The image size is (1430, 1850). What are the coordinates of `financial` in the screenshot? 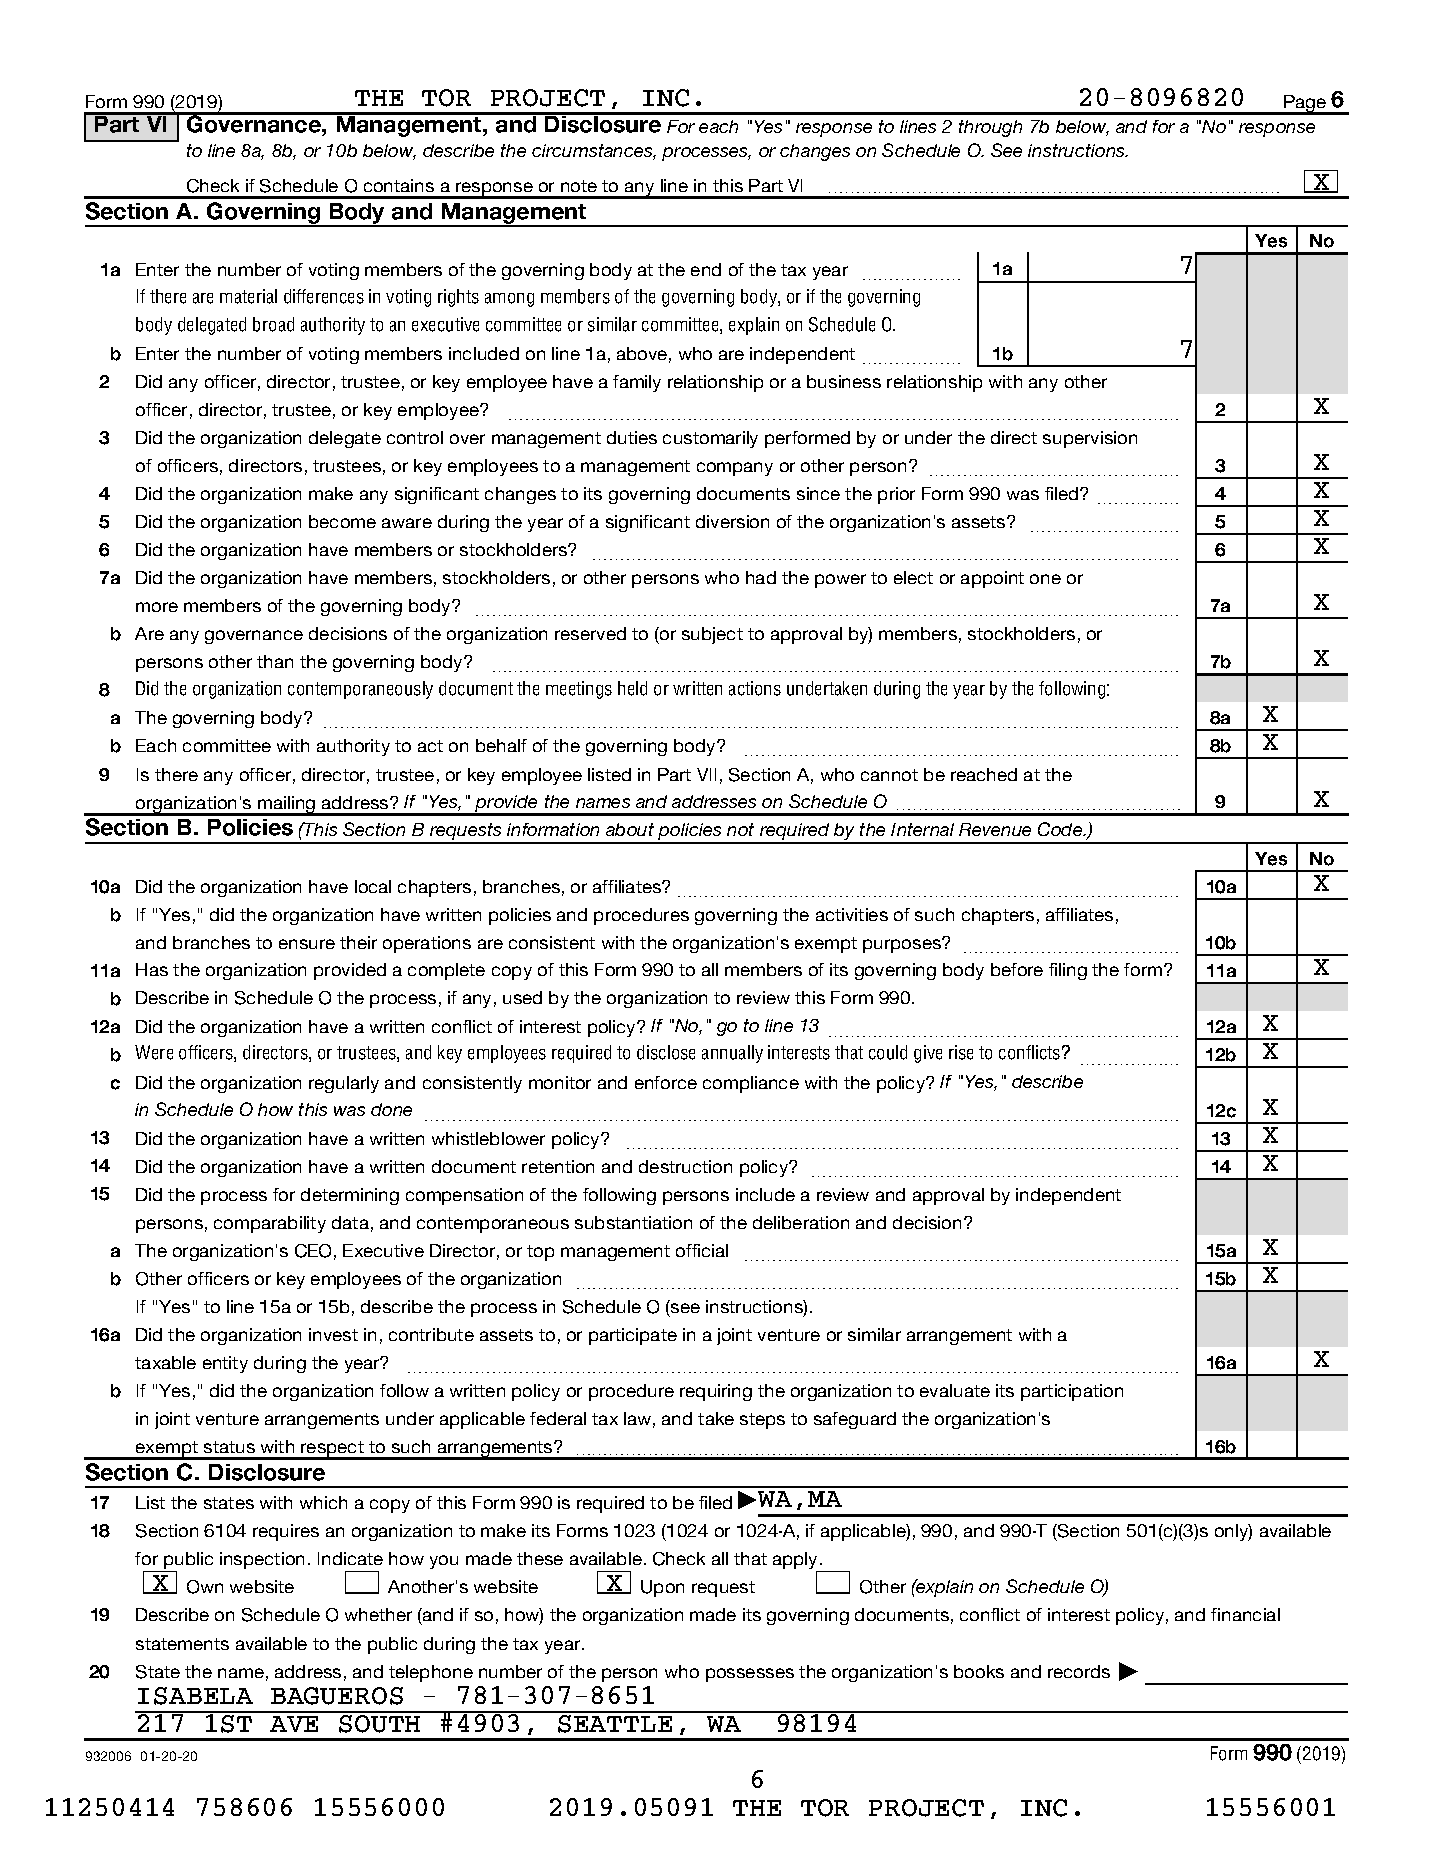 It's located at (1245, 1614).
